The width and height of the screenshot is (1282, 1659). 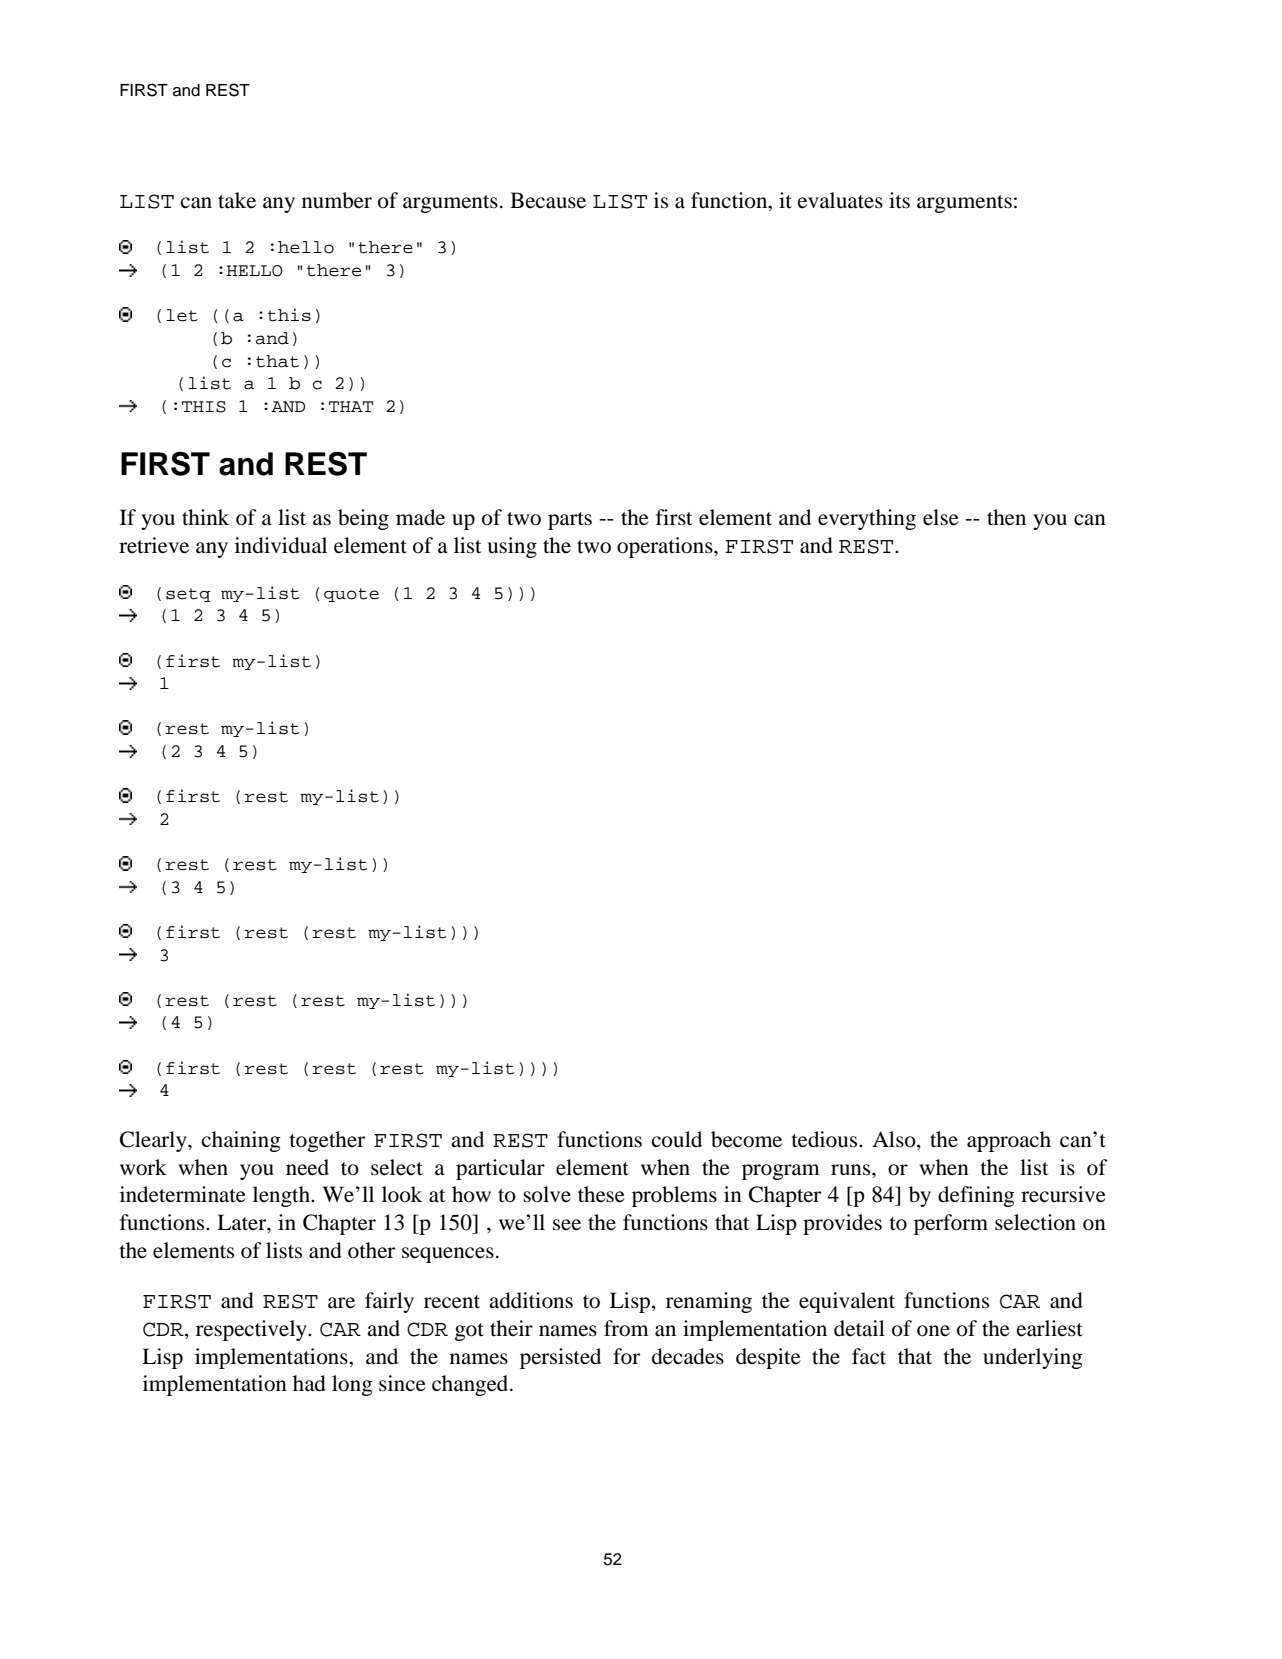 What do you see at coordinates (548, 200) in the screenshot?
I see `Because` at bounding box center [548, 200].
